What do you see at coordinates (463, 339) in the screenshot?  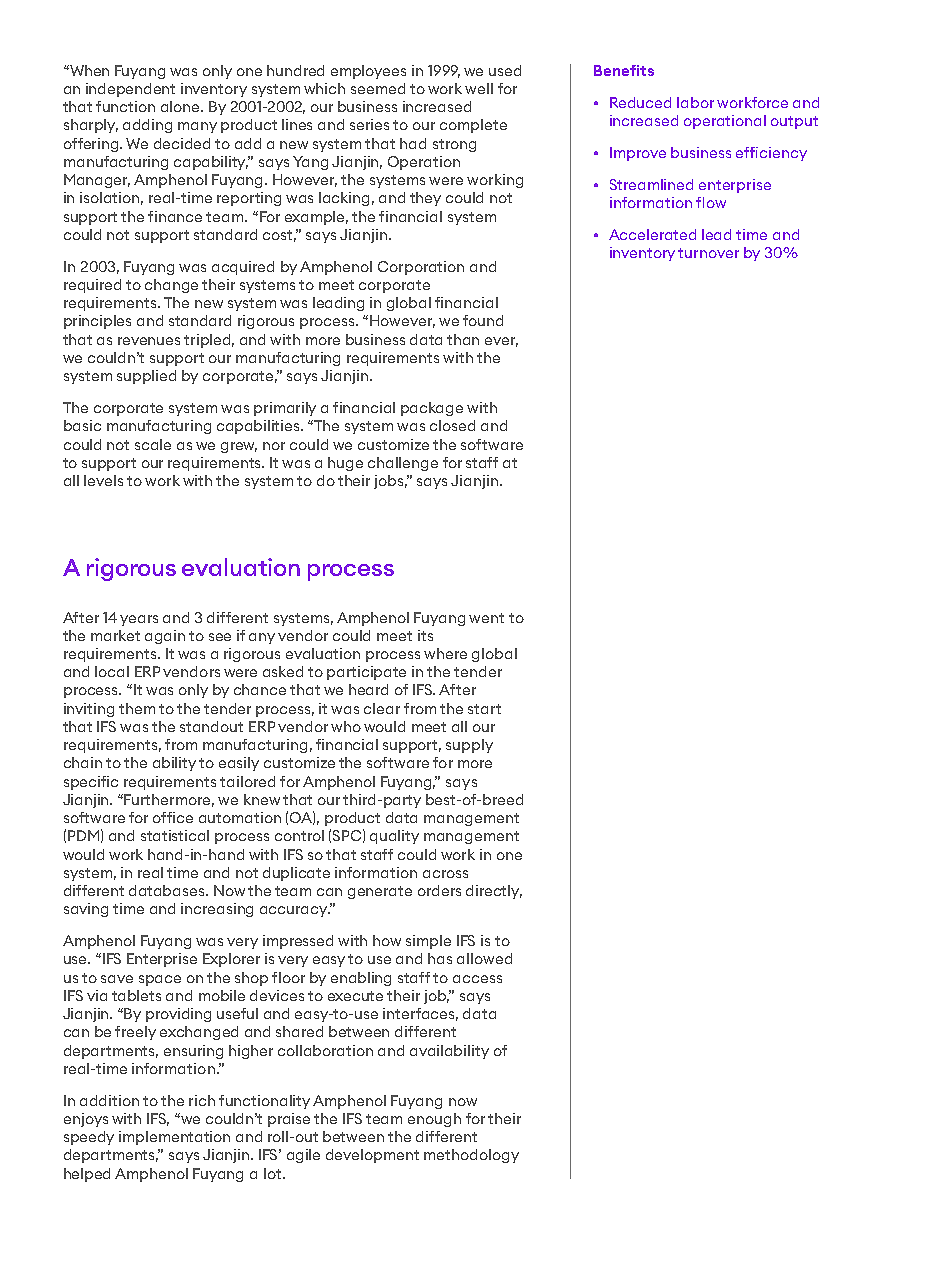 I see `than` at bounding box center [463, 339].
